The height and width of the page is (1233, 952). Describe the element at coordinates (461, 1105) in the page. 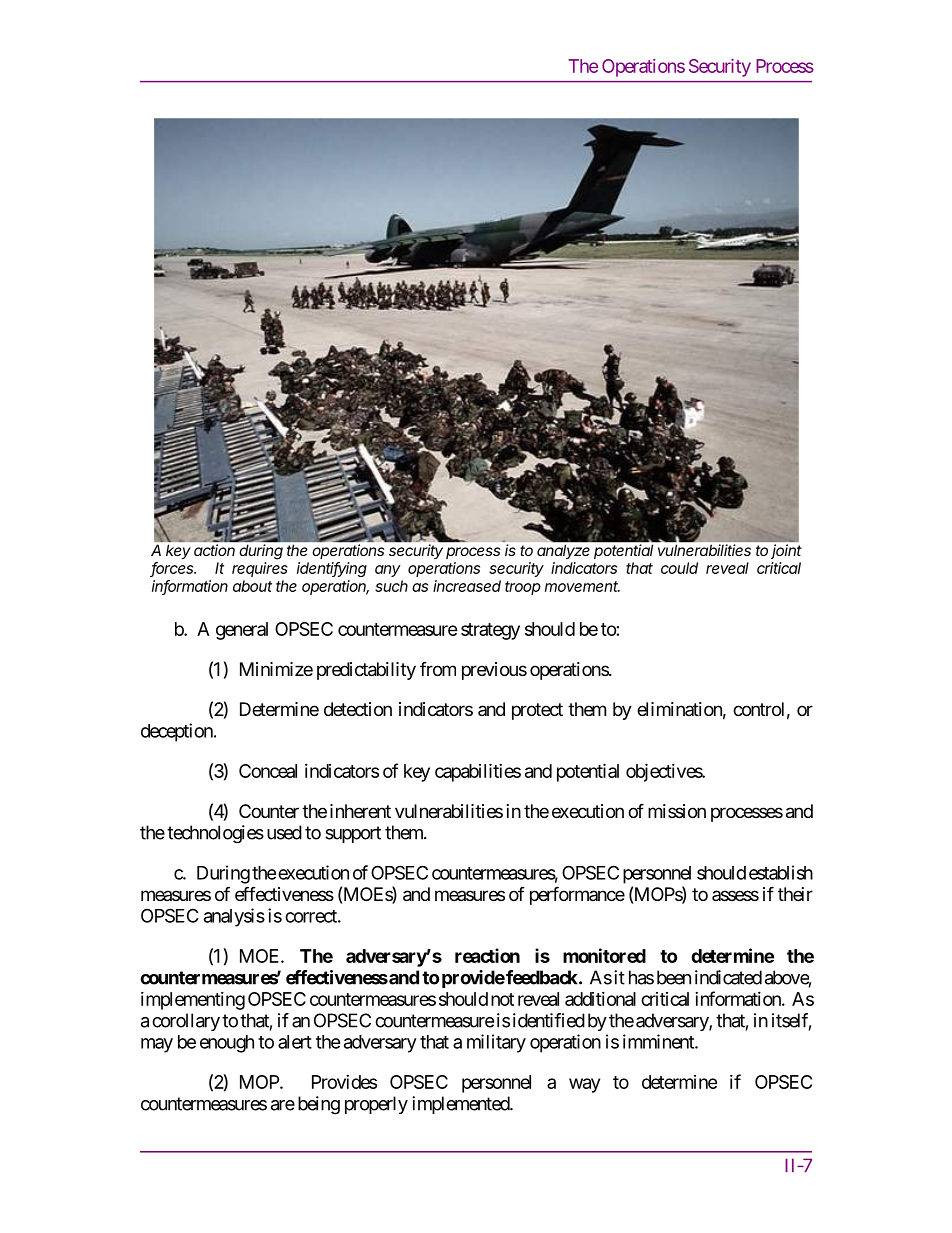

I see `implemented` at that location.
